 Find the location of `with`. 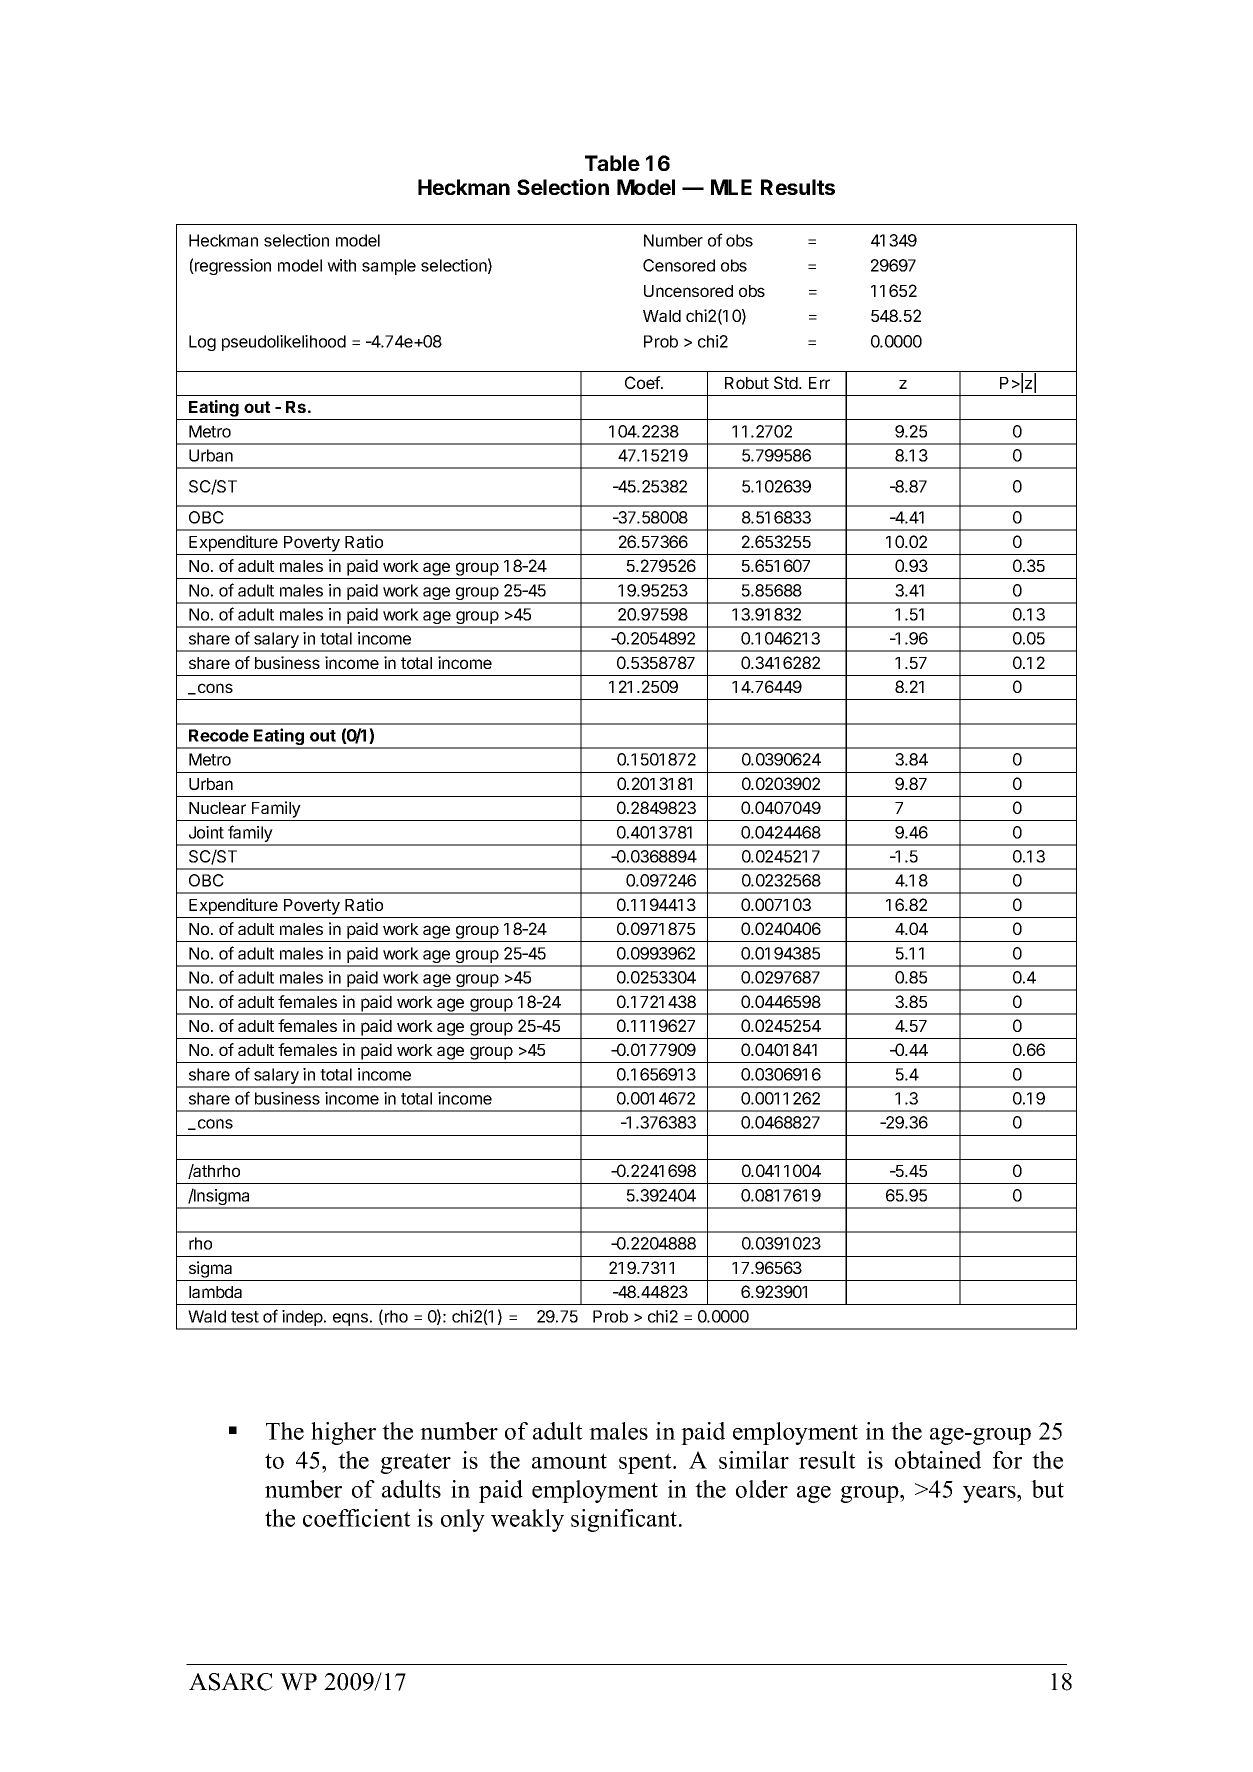

with is located at coordinates (341, 265).
